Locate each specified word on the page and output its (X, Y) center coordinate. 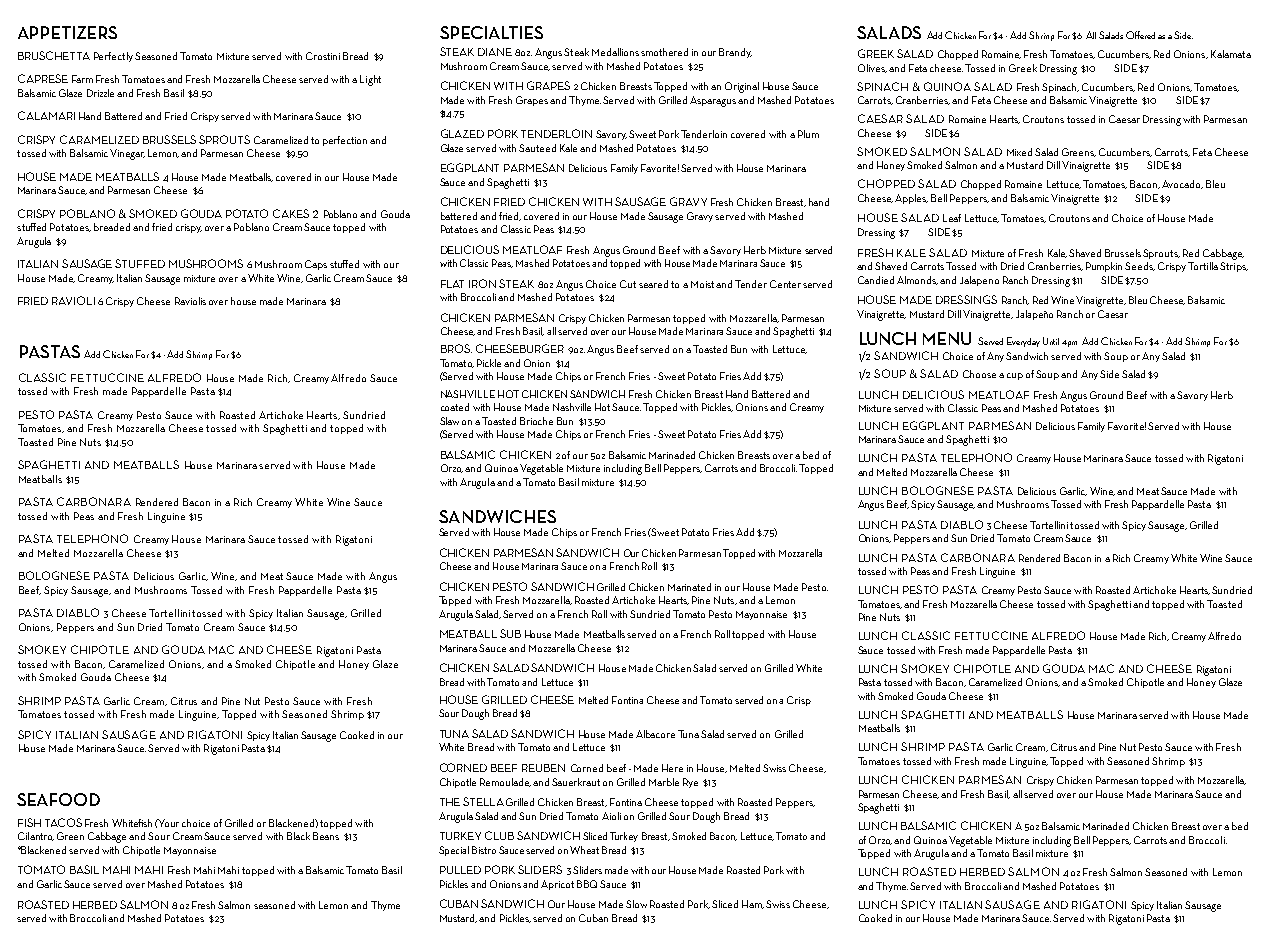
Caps (316, 265)
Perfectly (113, 57)
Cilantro (36, 836)
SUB (510, 633)
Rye (690, 783)
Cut (628, 284)
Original (742, 87)
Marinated (689, 587)
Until (1051, 341)
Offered (1140, 35)
